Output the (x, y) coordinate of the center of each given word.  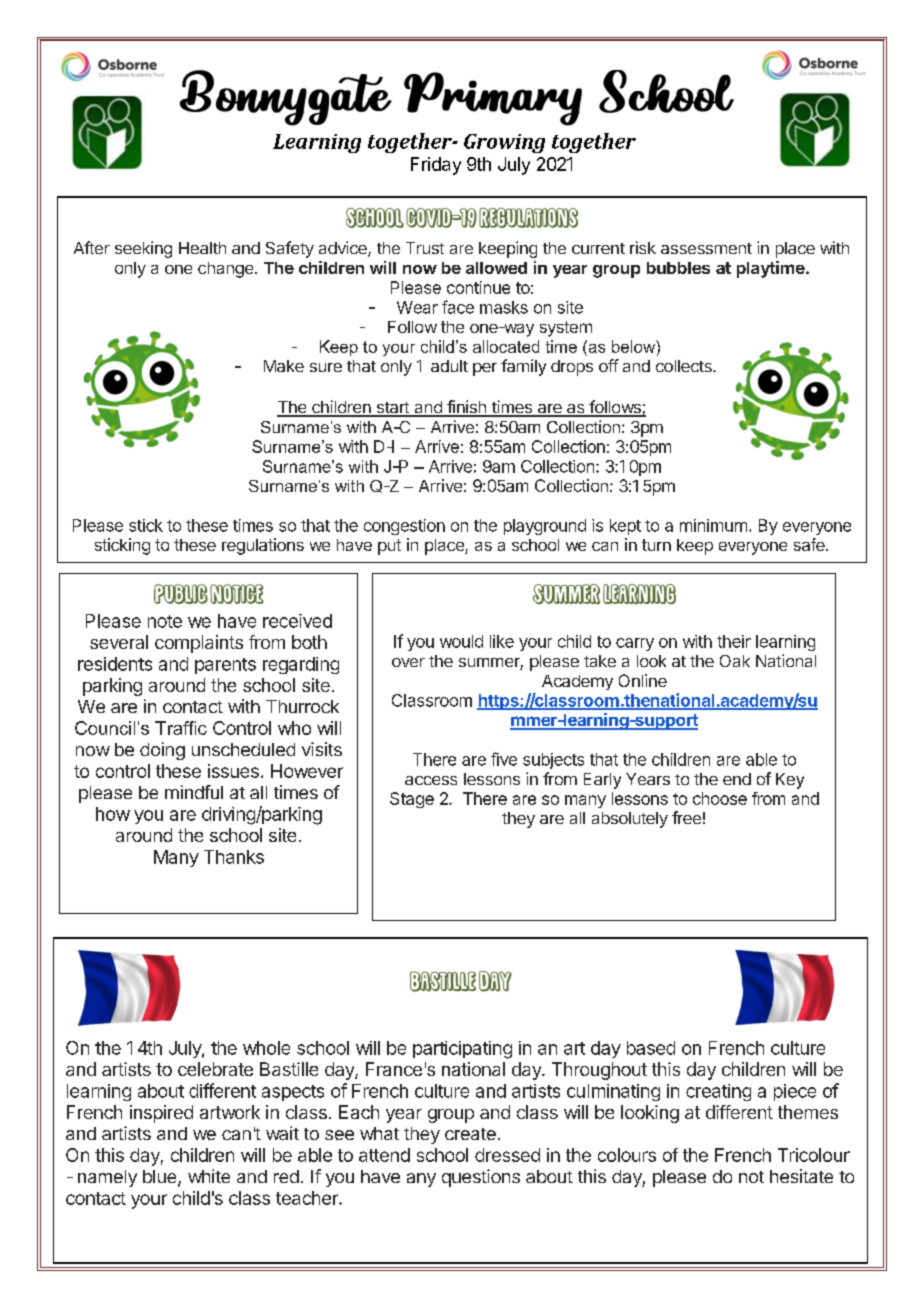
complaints (199, 644)
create (470, 1134)
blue (161, 1178)
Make (284, 366)
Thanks (234, 857)
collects (685, 366)
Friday (436, 166)
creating (718, 1092)
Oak (735, 661)
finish (466, 408)
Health (202, 248)
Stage (412, 800)
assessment (706, 248)
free (686, 817)
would (461, 641)
